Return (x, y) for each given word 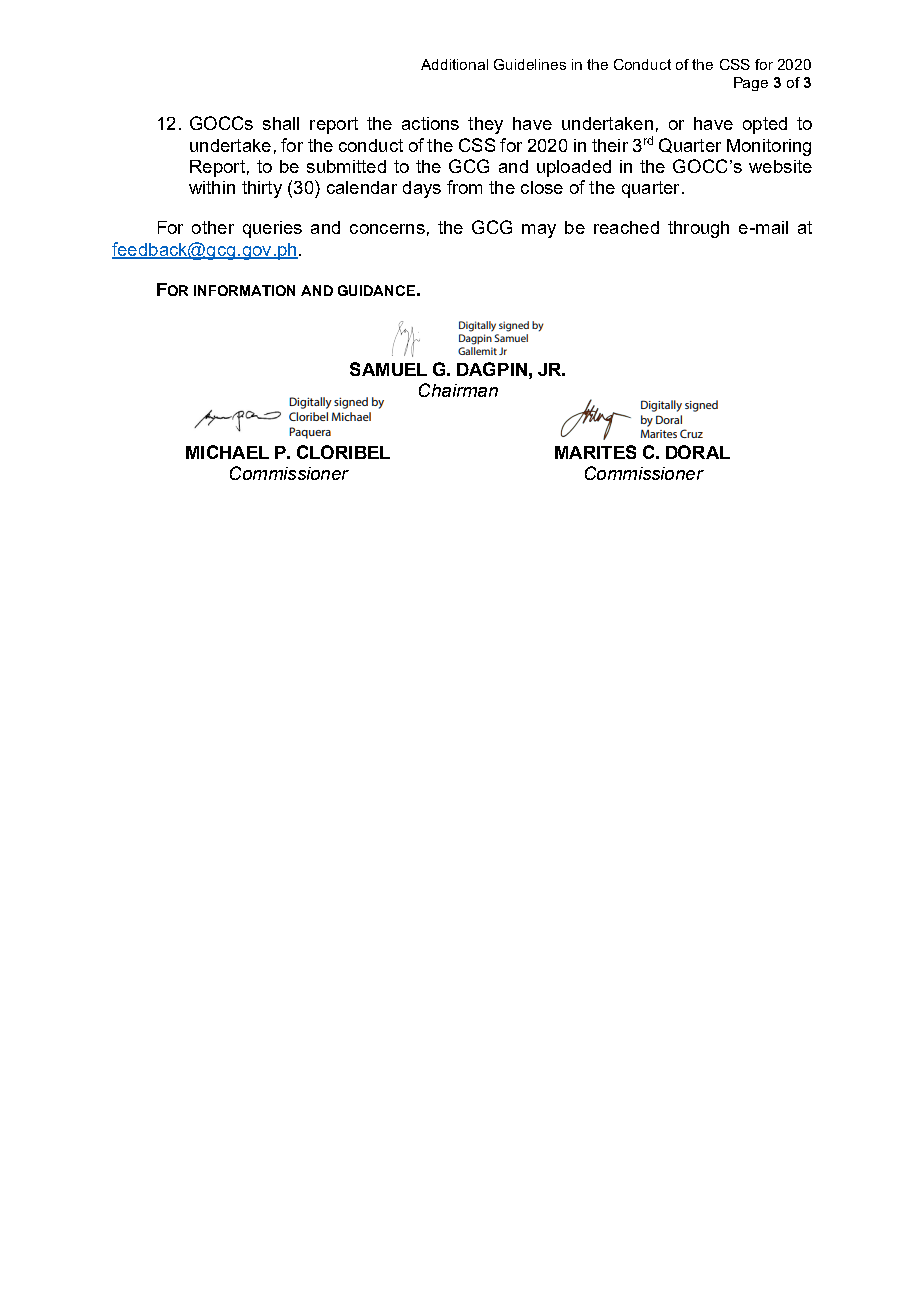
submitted (346, 166)
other (213, 227)
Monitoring (769, 147)
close (542, 187)
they (485, 125)
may (539, 231)
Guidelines (530, 64)
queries (272, 229)
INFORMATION (244, 290)
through (698, 229)
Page (751, 84)
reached (626, 227)
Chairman (458, 390)
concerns (387, 229)
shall (281, 123)
